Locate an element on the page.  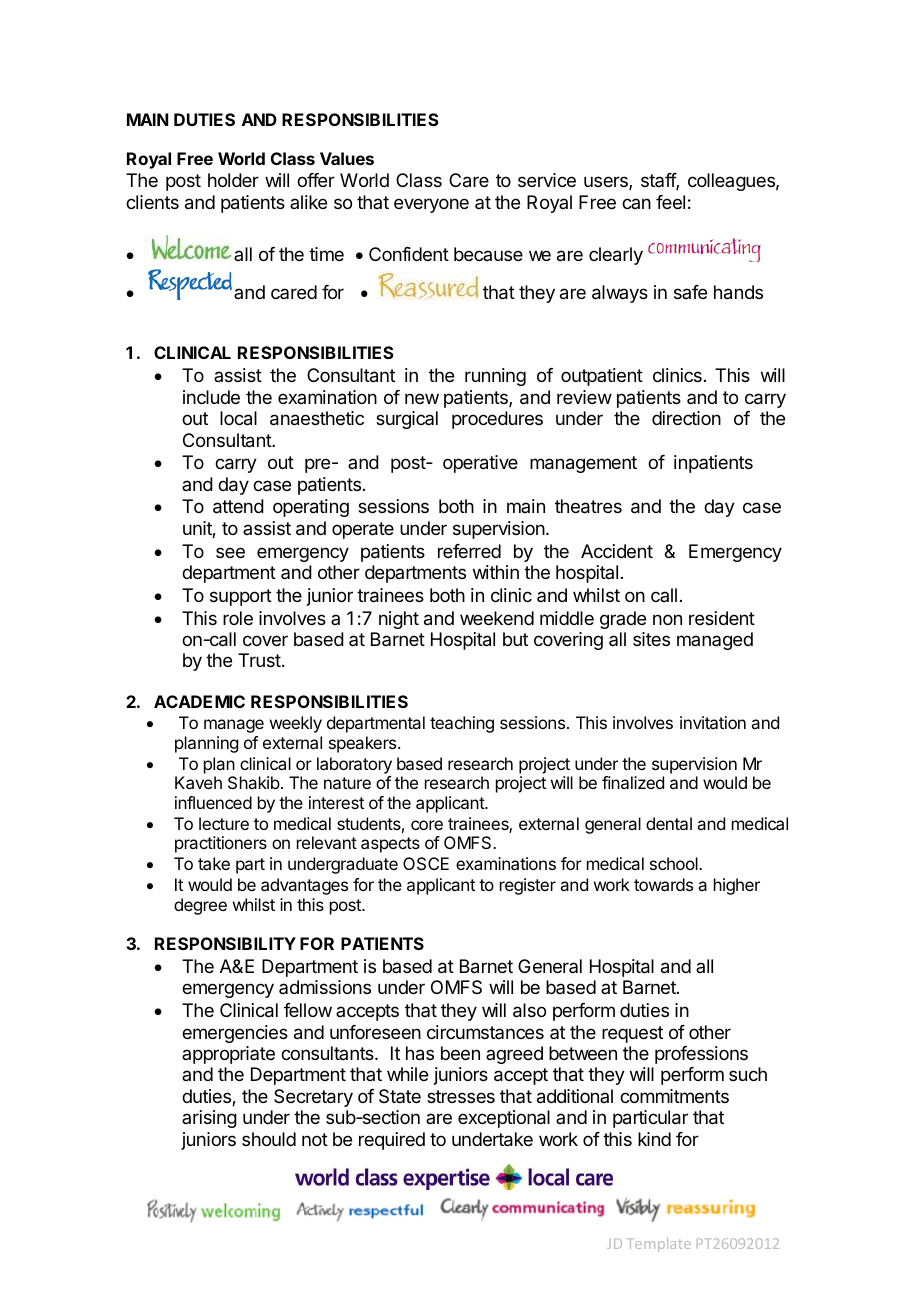
RESPONSIBILITY is located at coordinates (225, 943).
